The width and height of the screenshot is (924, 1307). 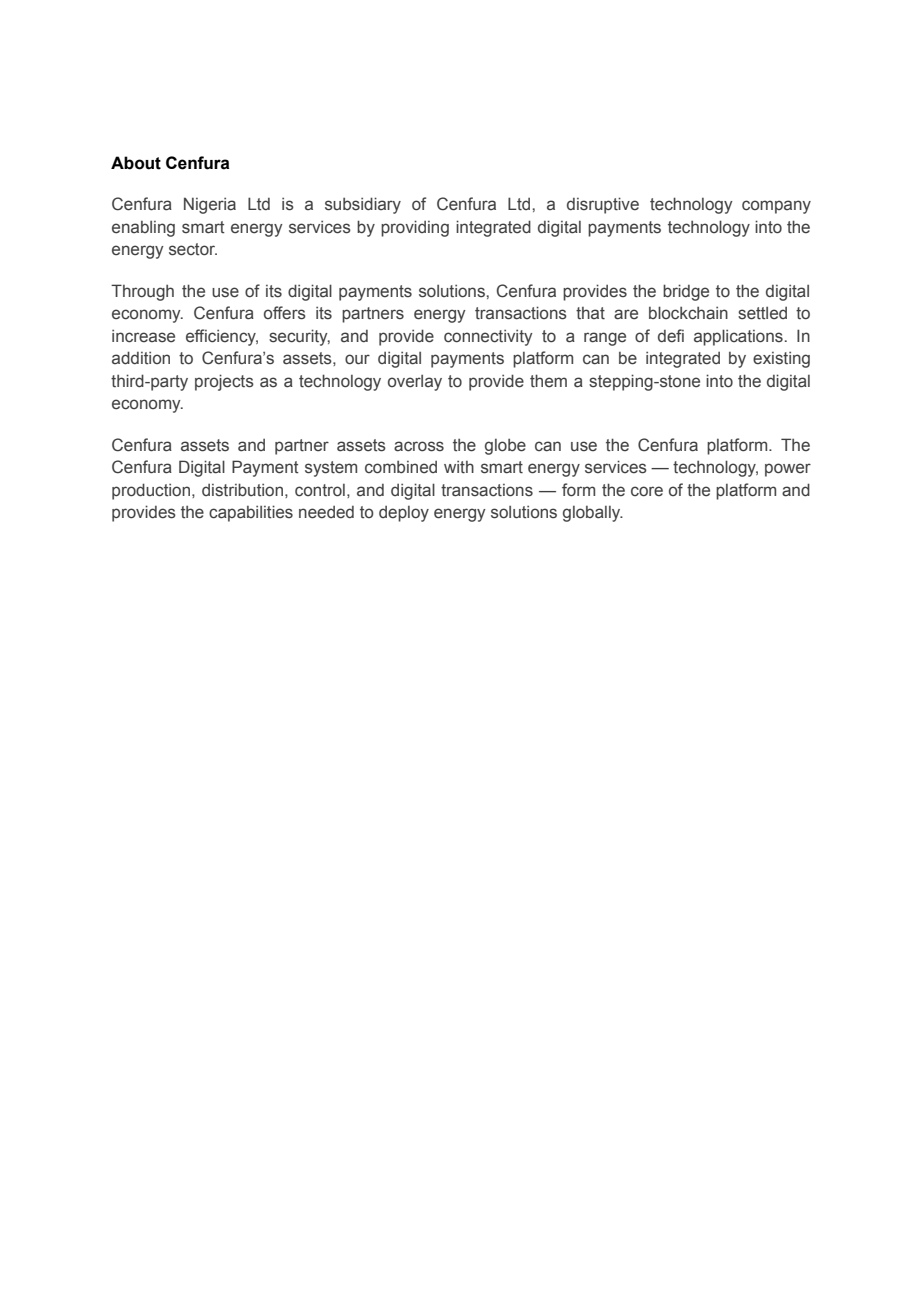 What do you see at coordinates (136, 163) in the screenshot?
I see `About` at bounding box center [136, 163].
